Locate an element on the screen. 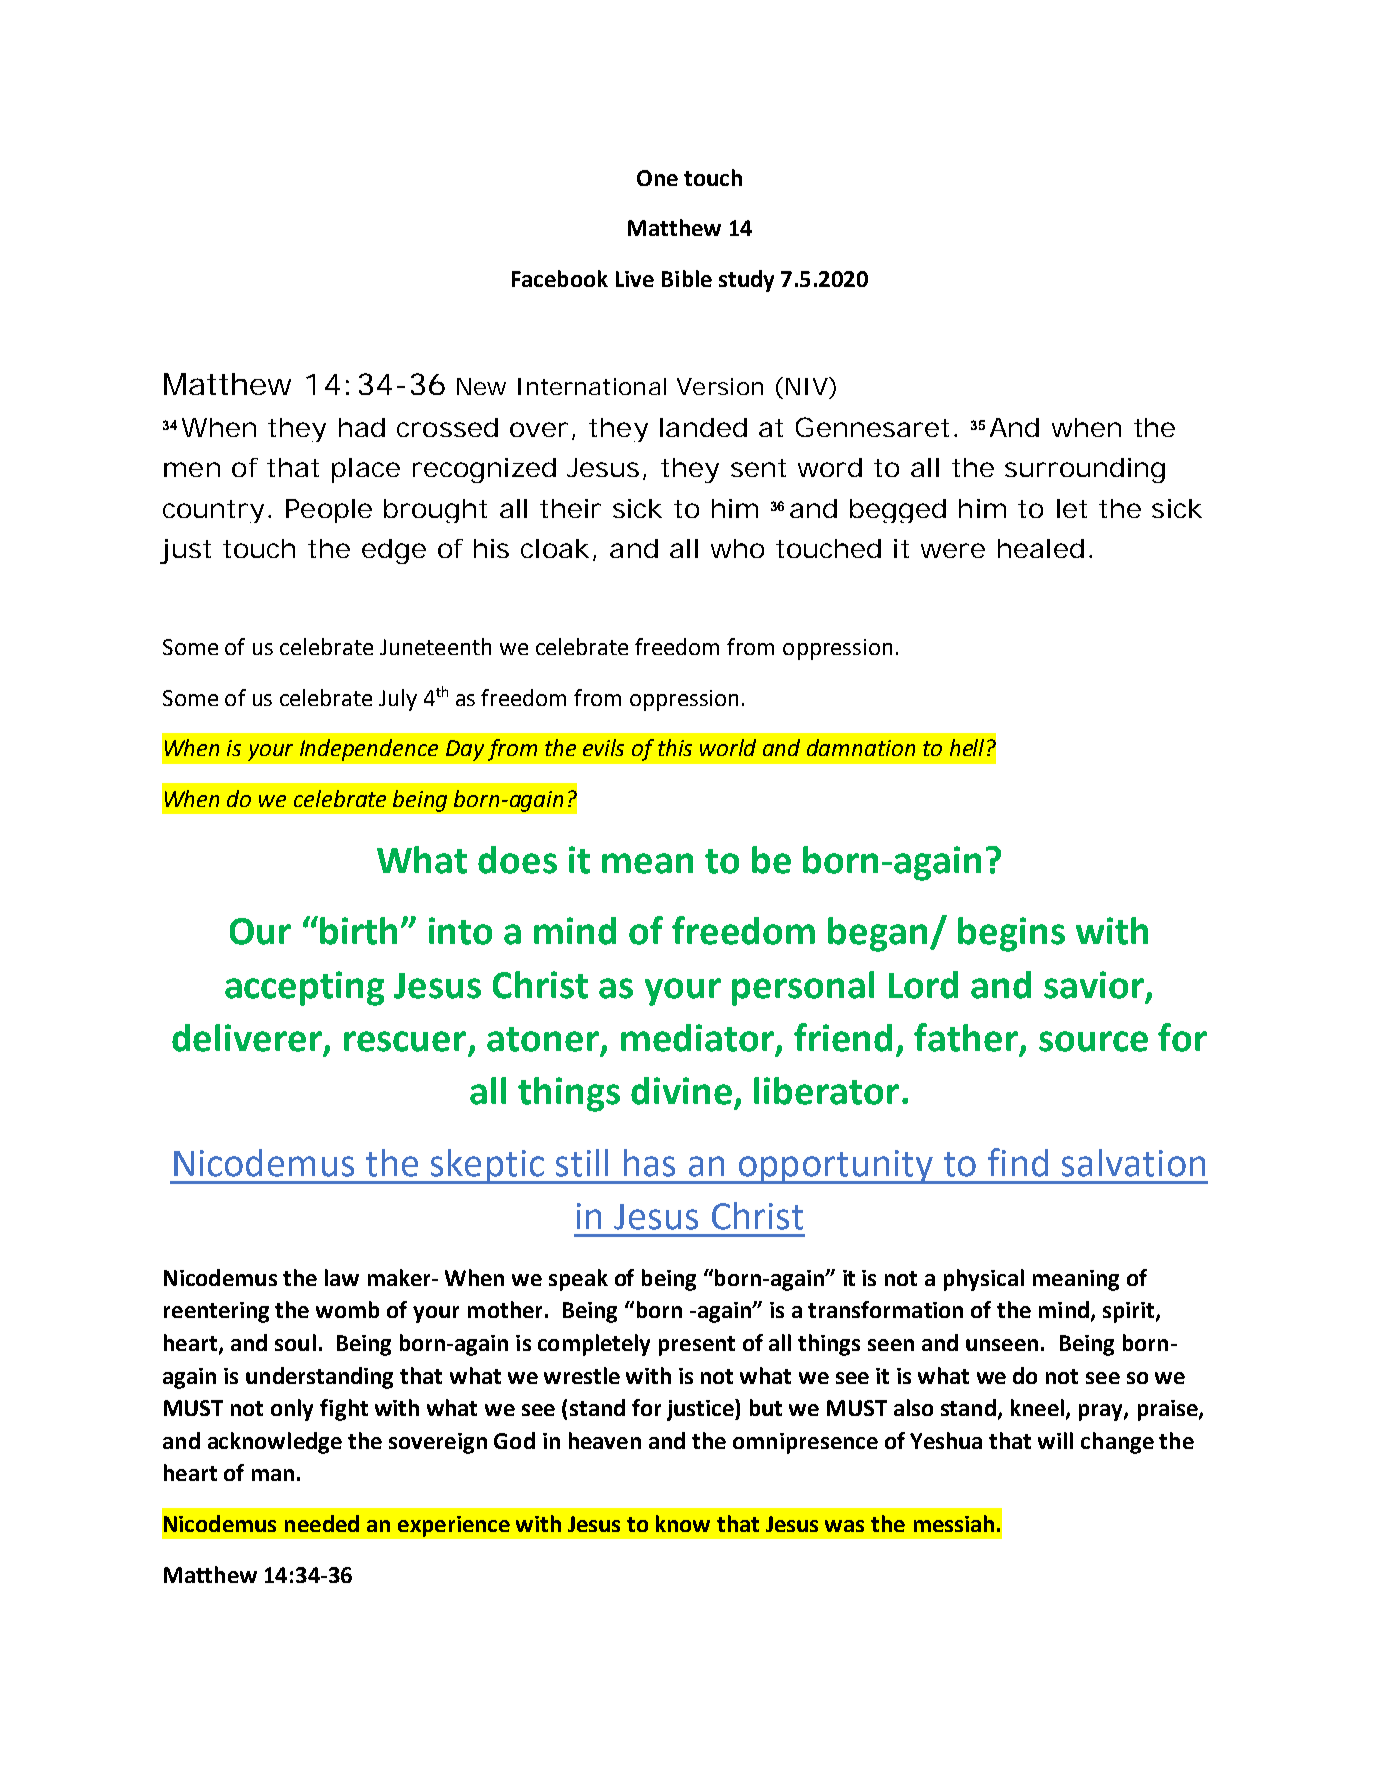  NIV is located at coordinates (807, 386).
